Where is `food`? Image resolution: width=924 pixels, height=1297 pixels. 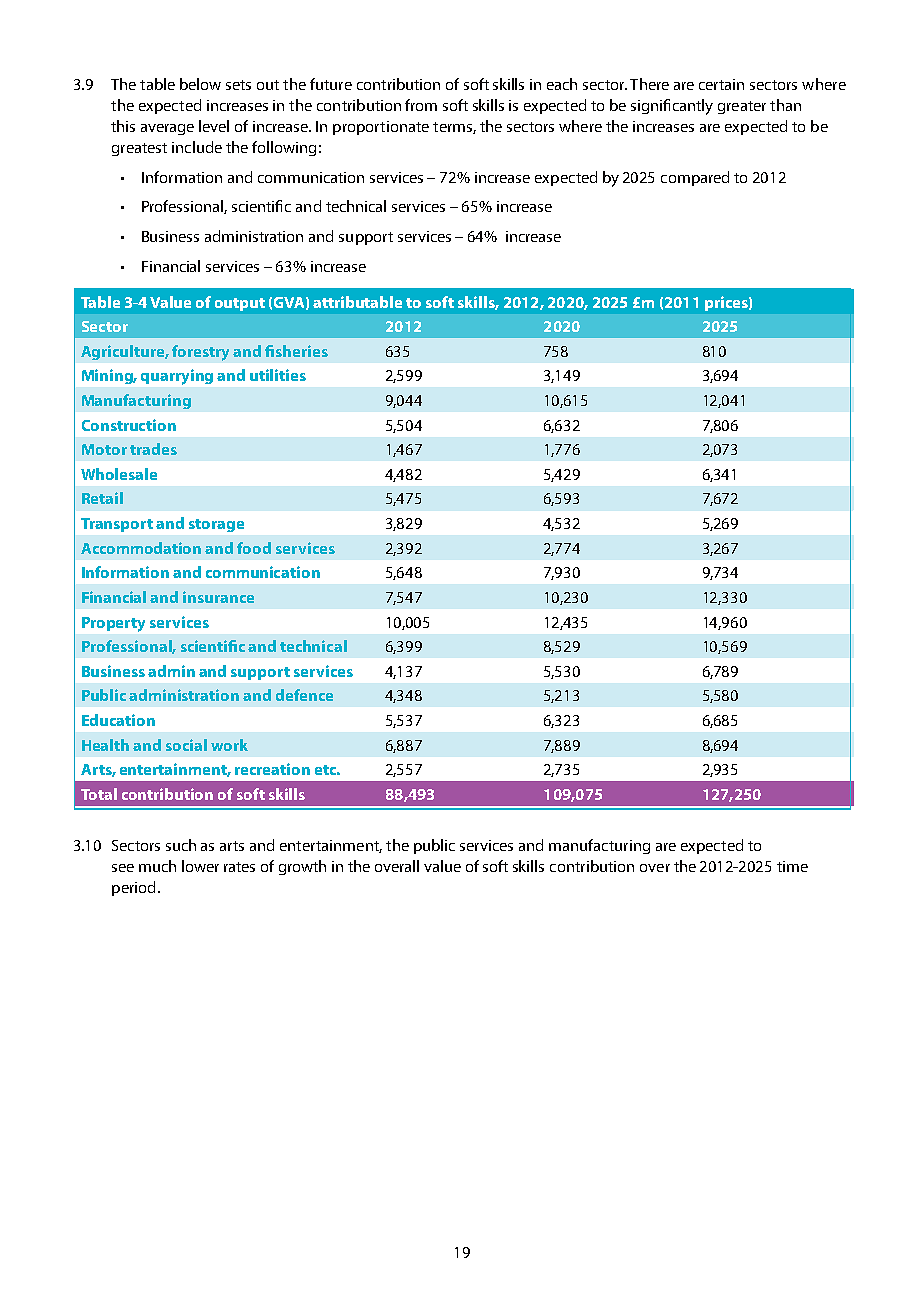
food is located at coordinates (254, 548).
